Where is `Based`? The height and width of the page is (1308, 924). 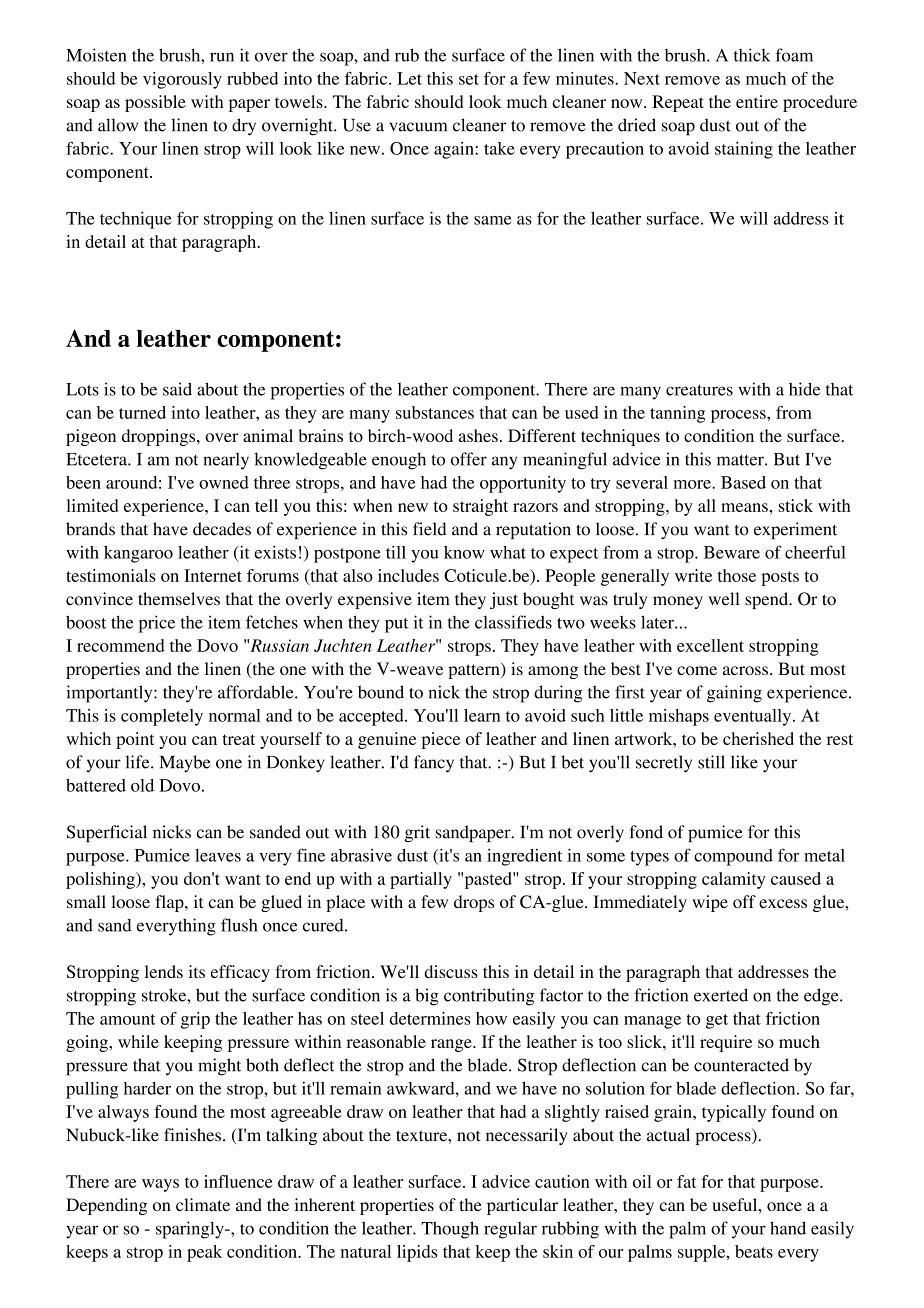
Based is located at coordinates (743, 482).
